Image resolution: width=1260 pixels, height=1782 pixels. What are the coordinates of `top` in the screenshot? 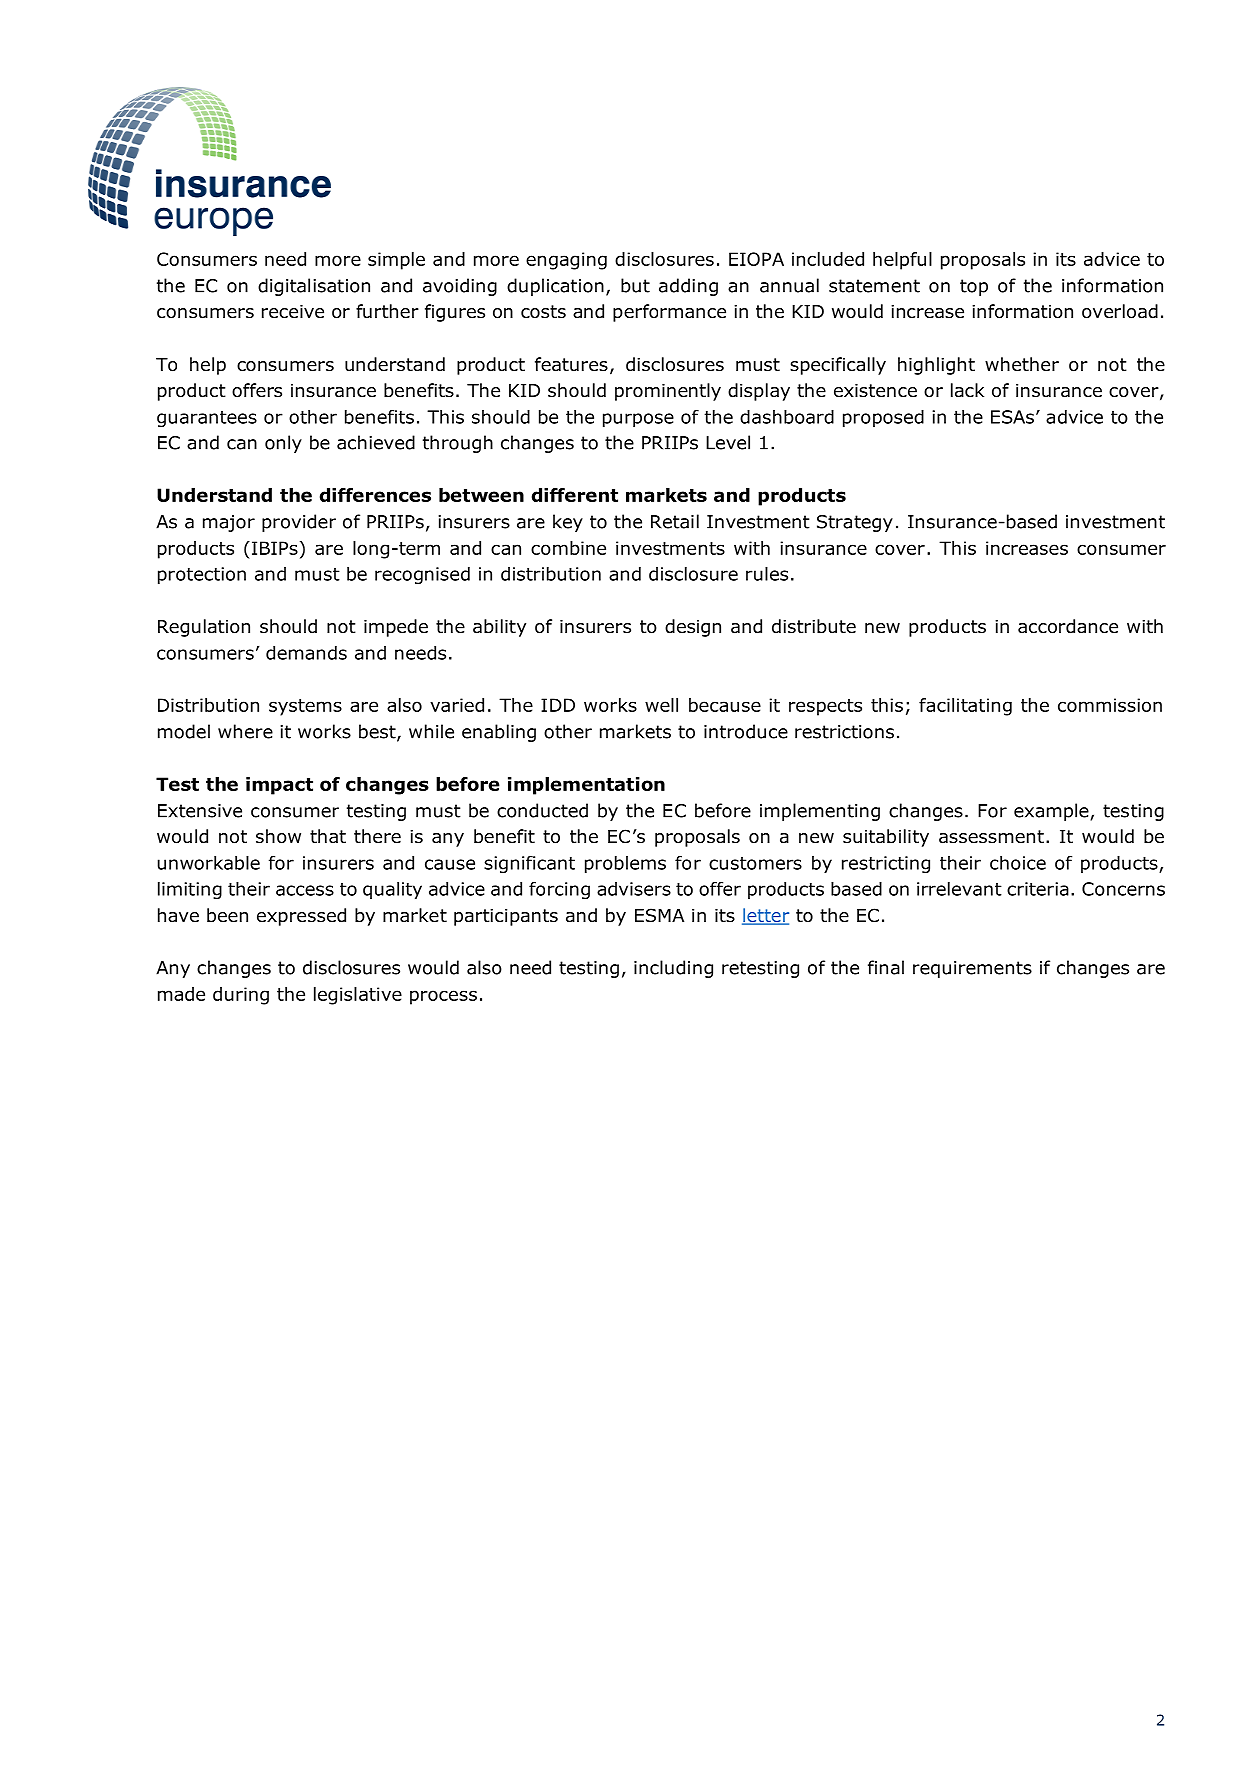 It's located at (974, 287).
